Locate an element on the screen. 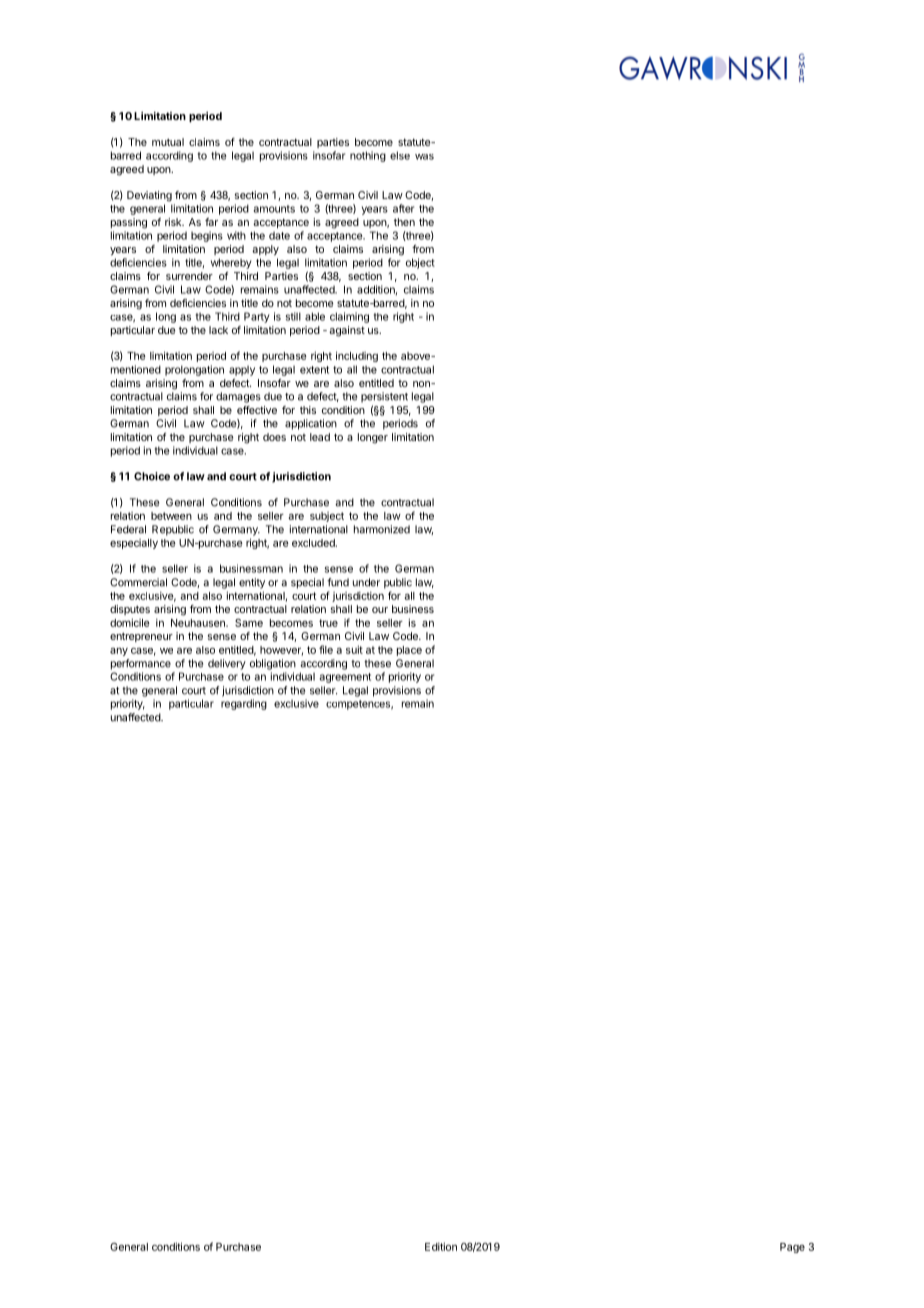  damages is located at coordinates (238, 397).
